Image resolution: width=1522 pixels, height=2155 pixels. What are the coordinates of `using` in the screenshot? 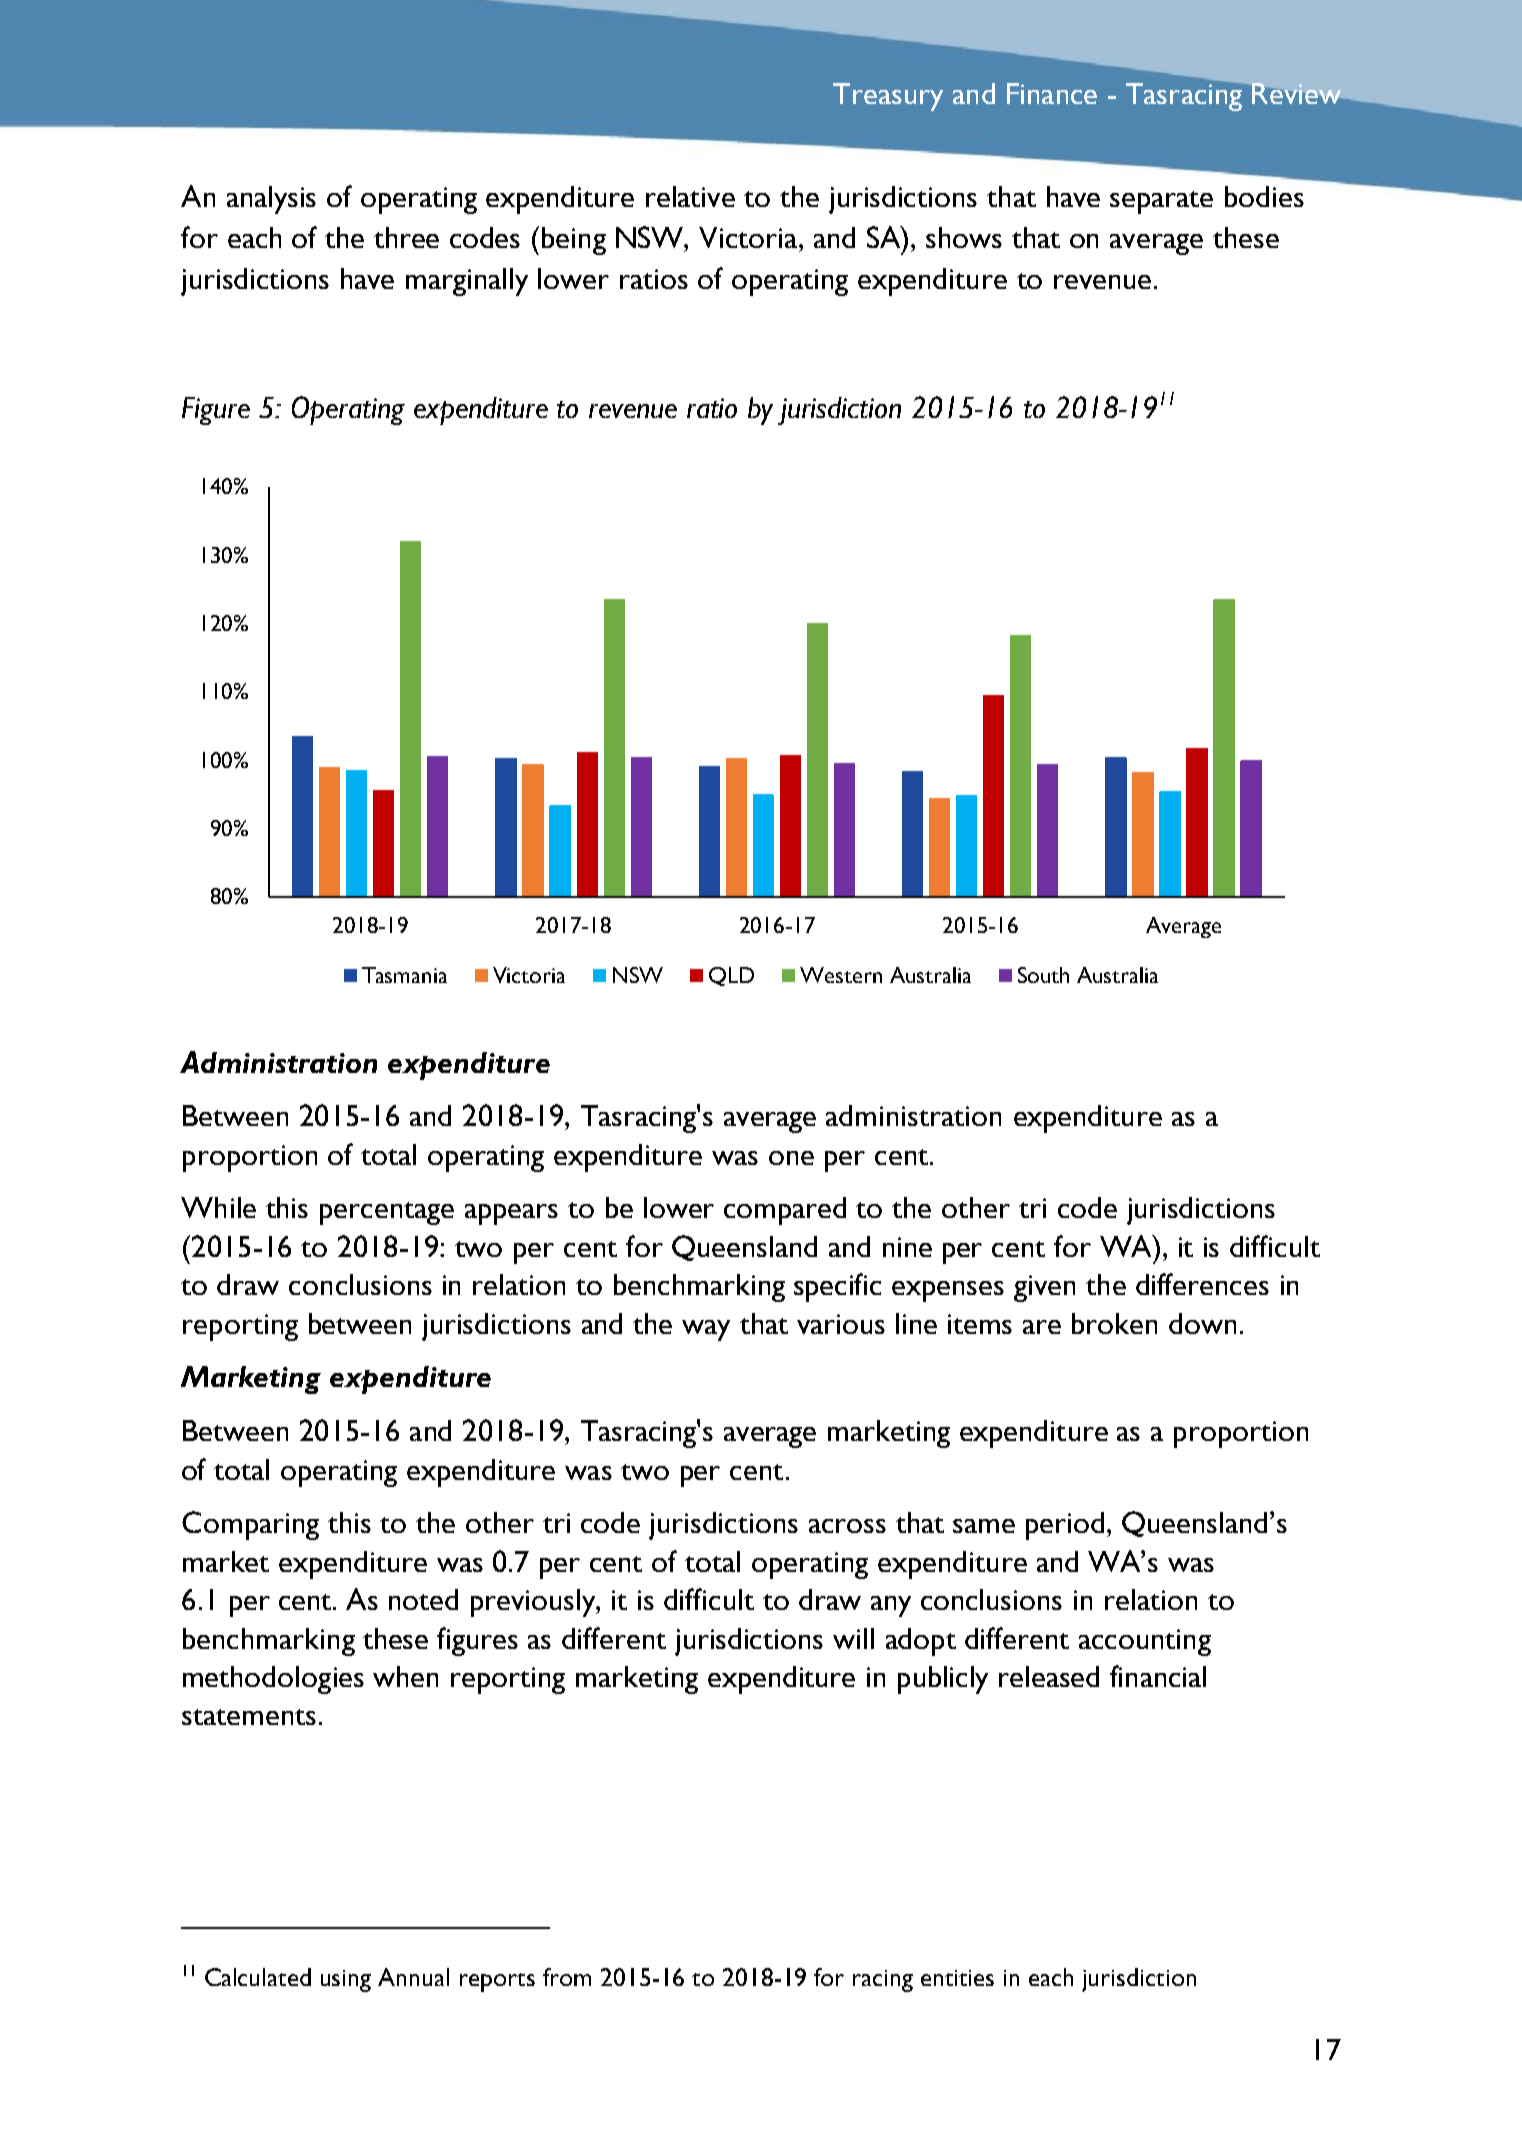 It's located at (346, 1981).
